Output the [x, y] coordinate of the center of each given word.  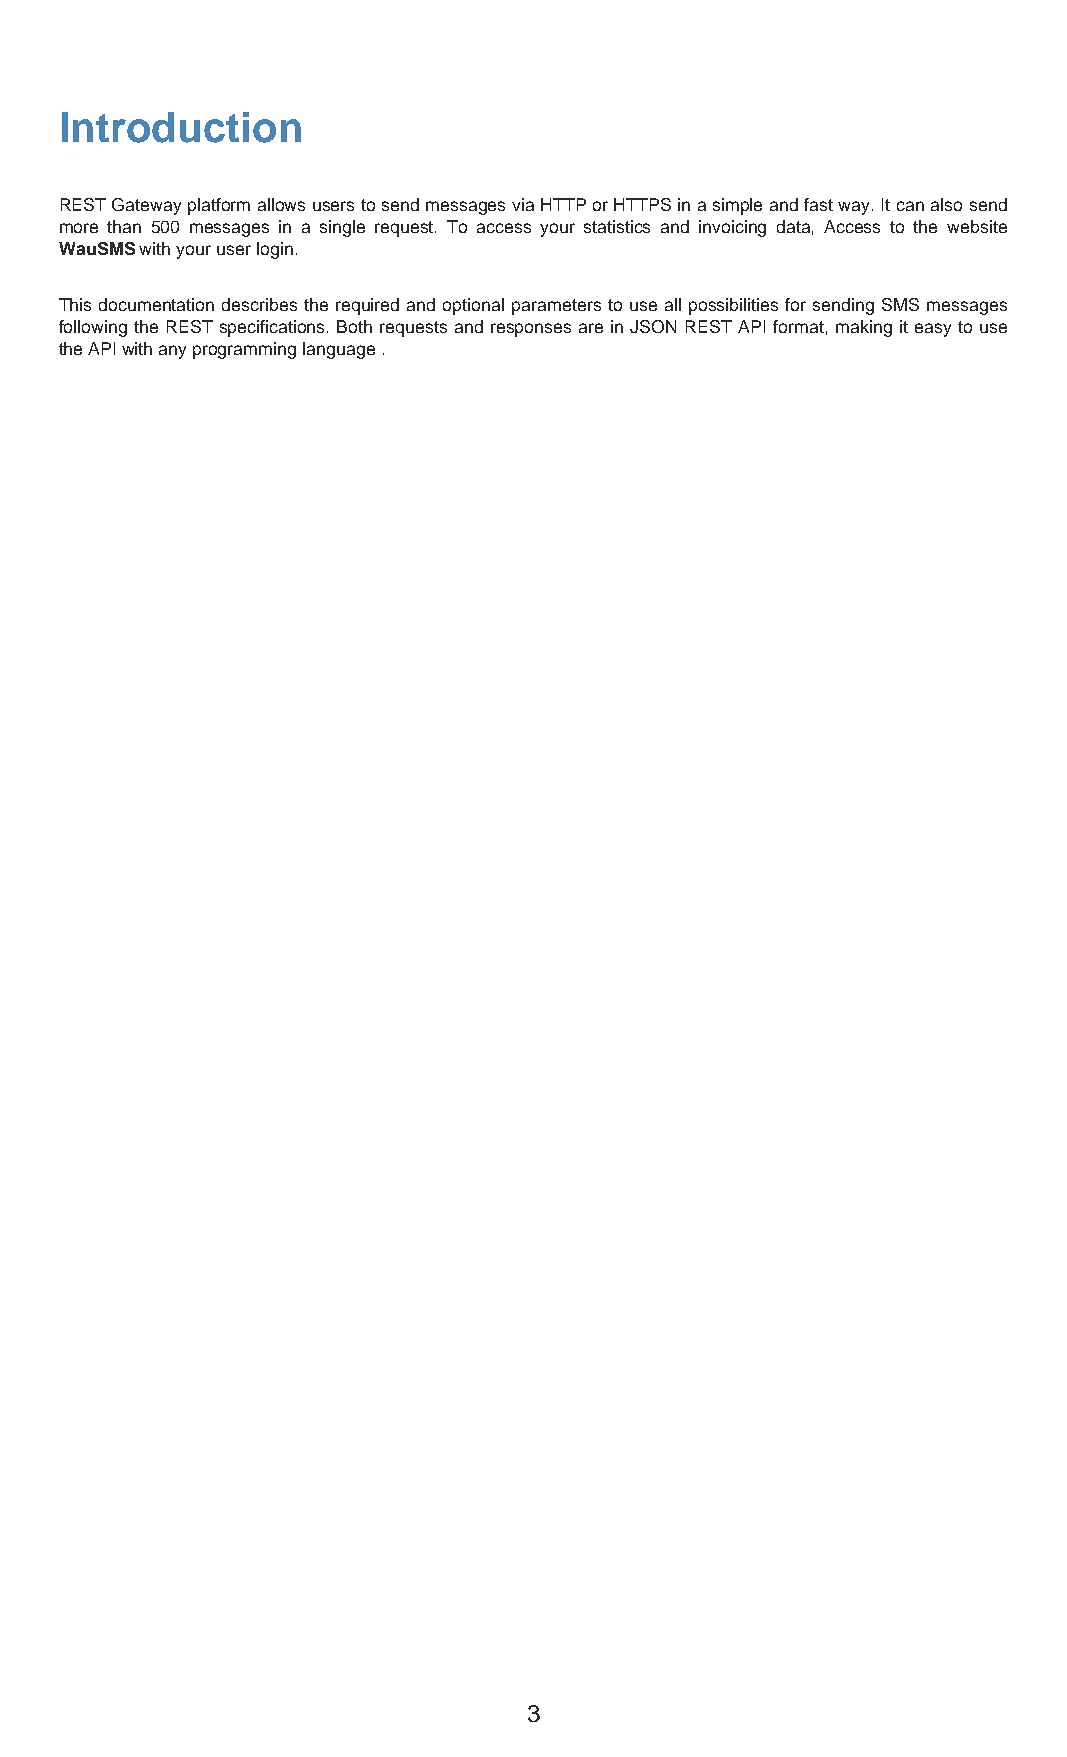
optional [473, 306]
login [275, 250]
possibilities [733, 306]
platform [219, 206]
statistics [617, 226]
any [172, 352]
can [910, 206]
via [523, 204]
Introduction [181, 127]
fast [818, 204]
